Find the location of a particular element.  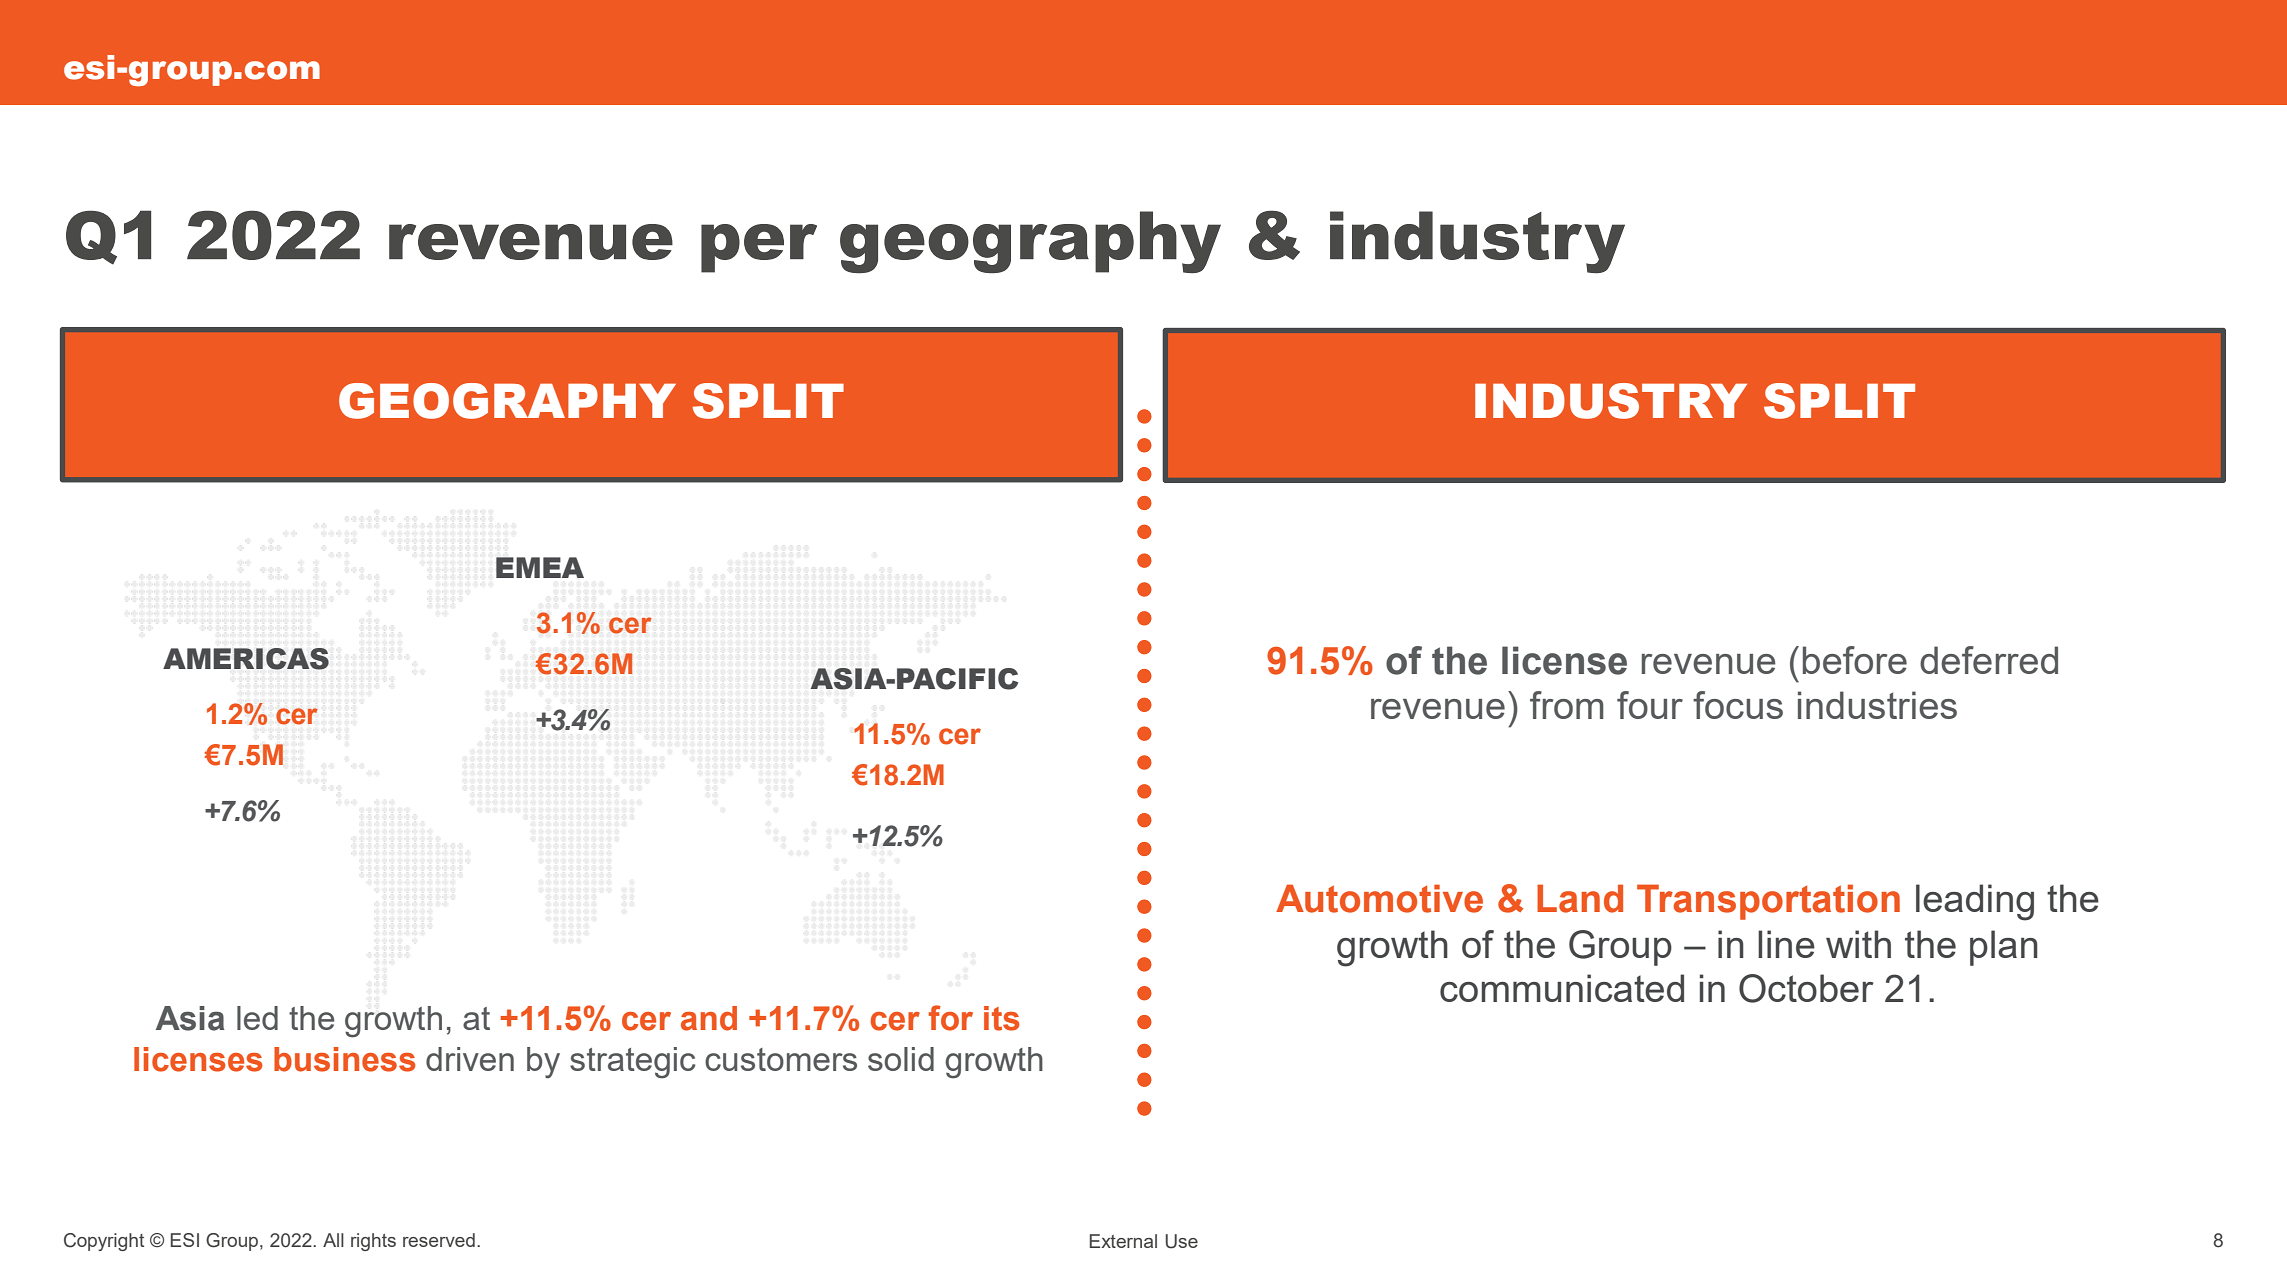

focus is located at coordinates (1738, 705).
